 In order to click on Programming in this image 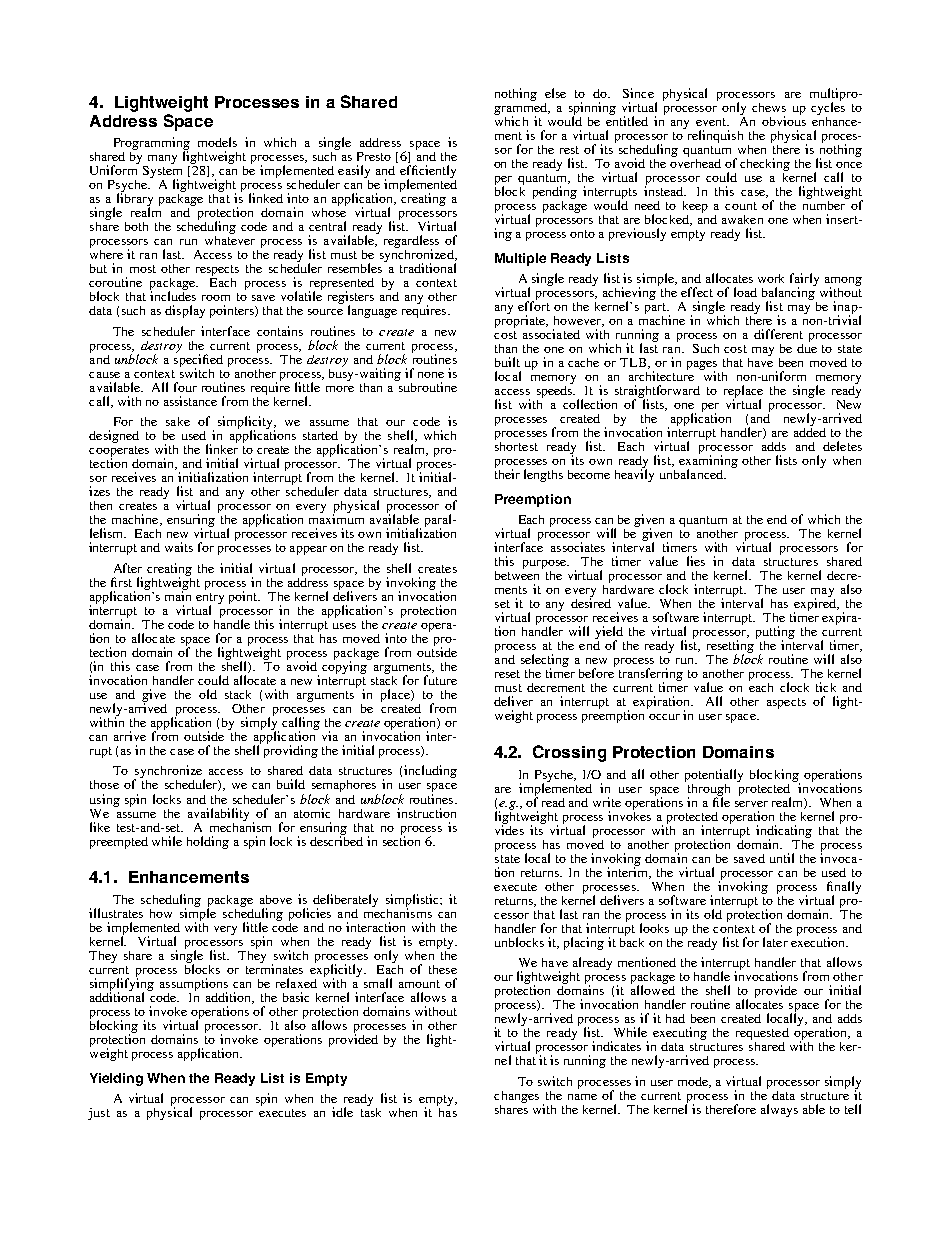, I will do `click(152, 145)`.
